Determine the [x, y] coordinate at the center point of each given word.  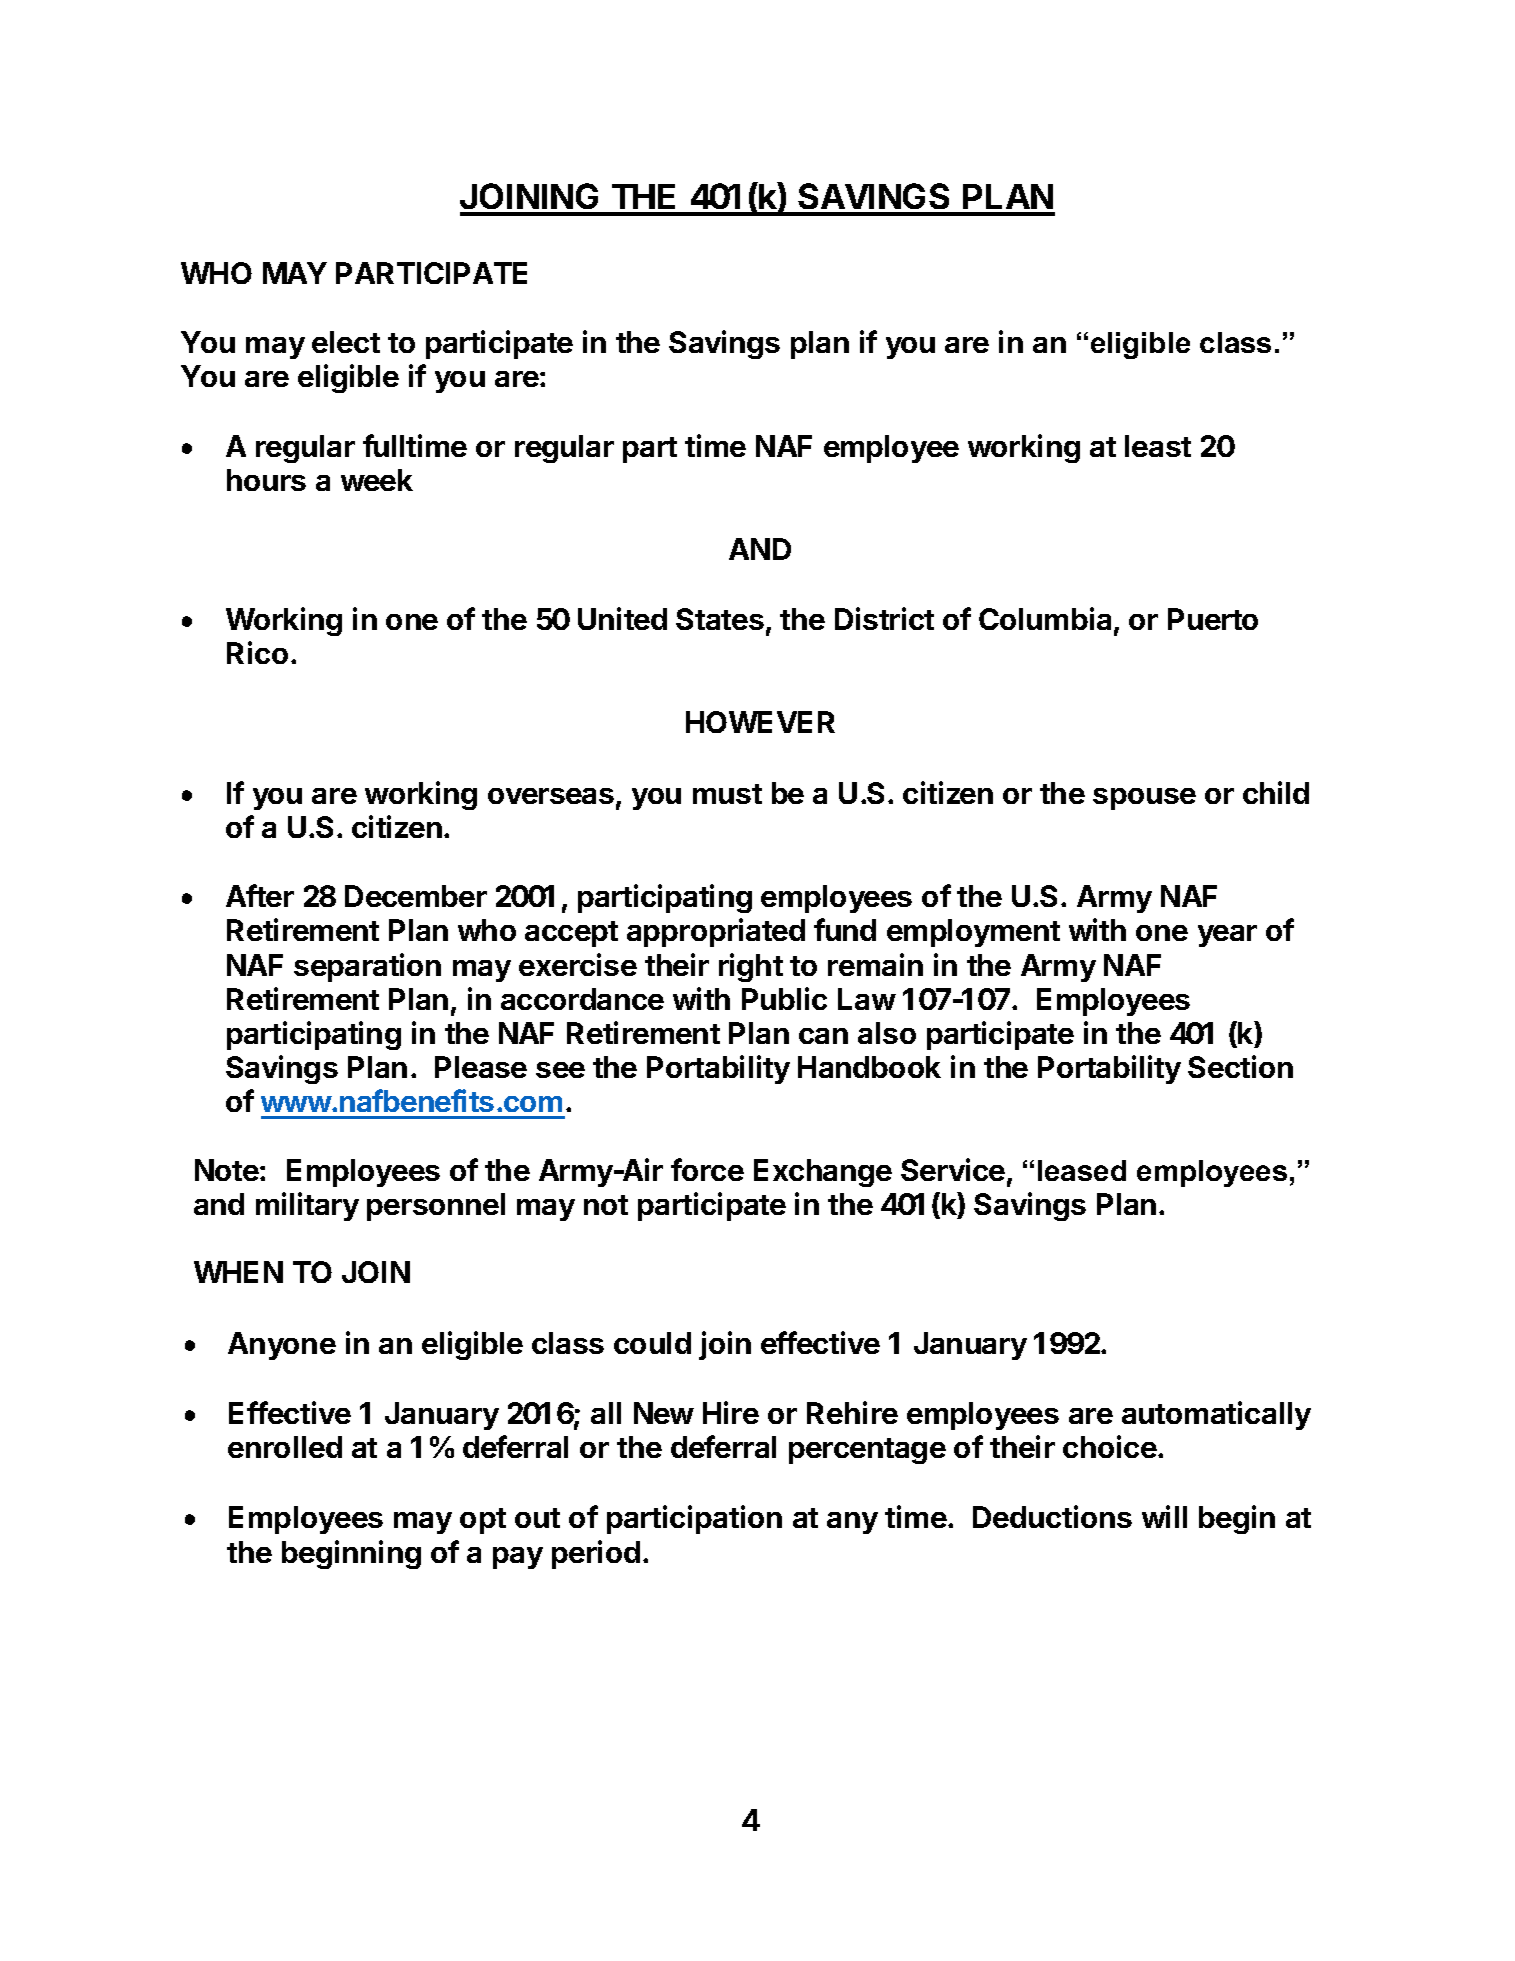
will [1164, 1516]
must [727, 794]
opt [483, 1521]
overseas [551, 796]
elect [346, 342]
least [1158, 446]
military [307, 1206]
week [377, 480]
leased [1082, 1170]
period [596, 1554]
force [707, 1169]
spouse [1144, 799]
